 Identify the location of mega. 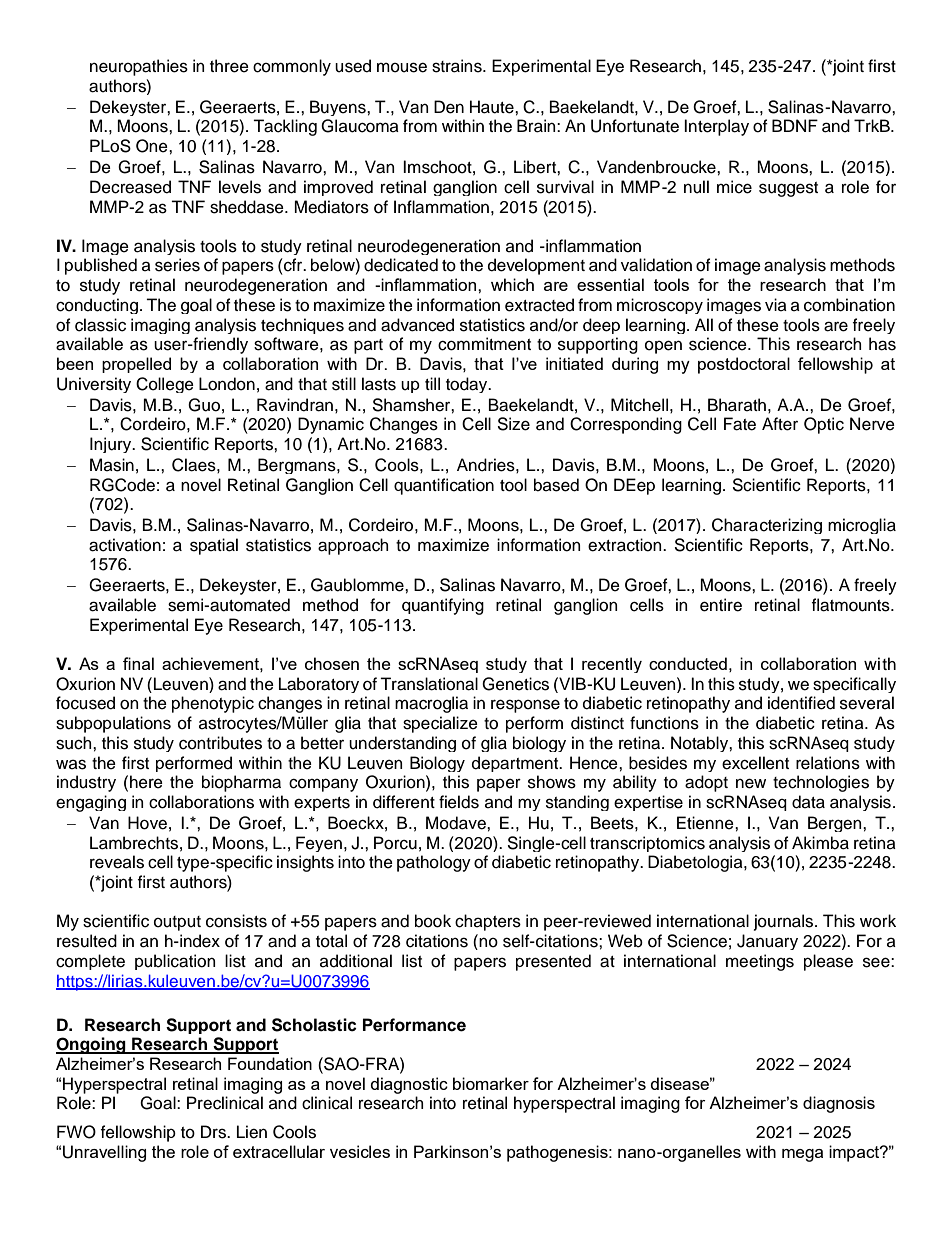
(802, 1155).
